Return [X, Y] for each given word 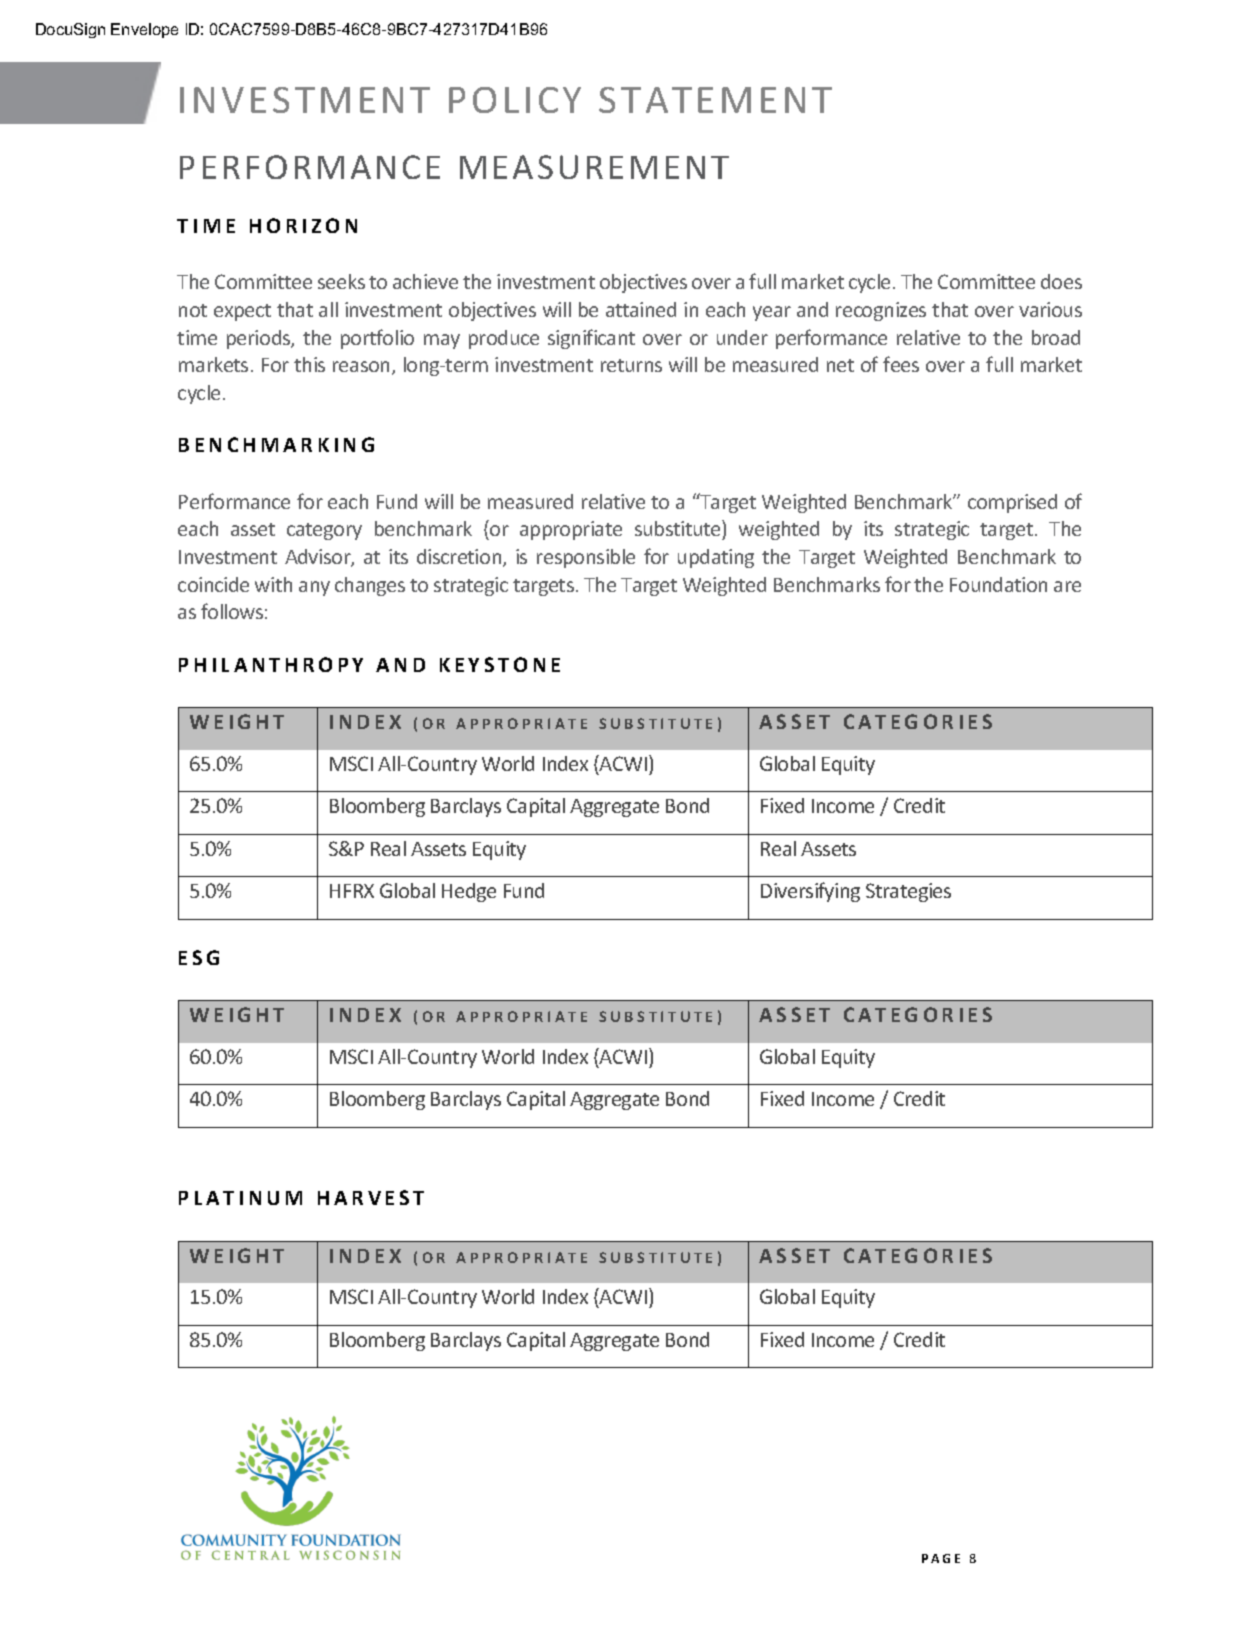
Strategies [908, 892]
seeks [341, 281]
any [314, 588]
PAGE [941, 1558]
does [1061, 281]
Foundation [998, 584]
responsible [586, 558]
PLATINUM [240, 1198]
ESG [199, 957]
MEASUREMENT [594, 167]
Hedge [469, 892]
